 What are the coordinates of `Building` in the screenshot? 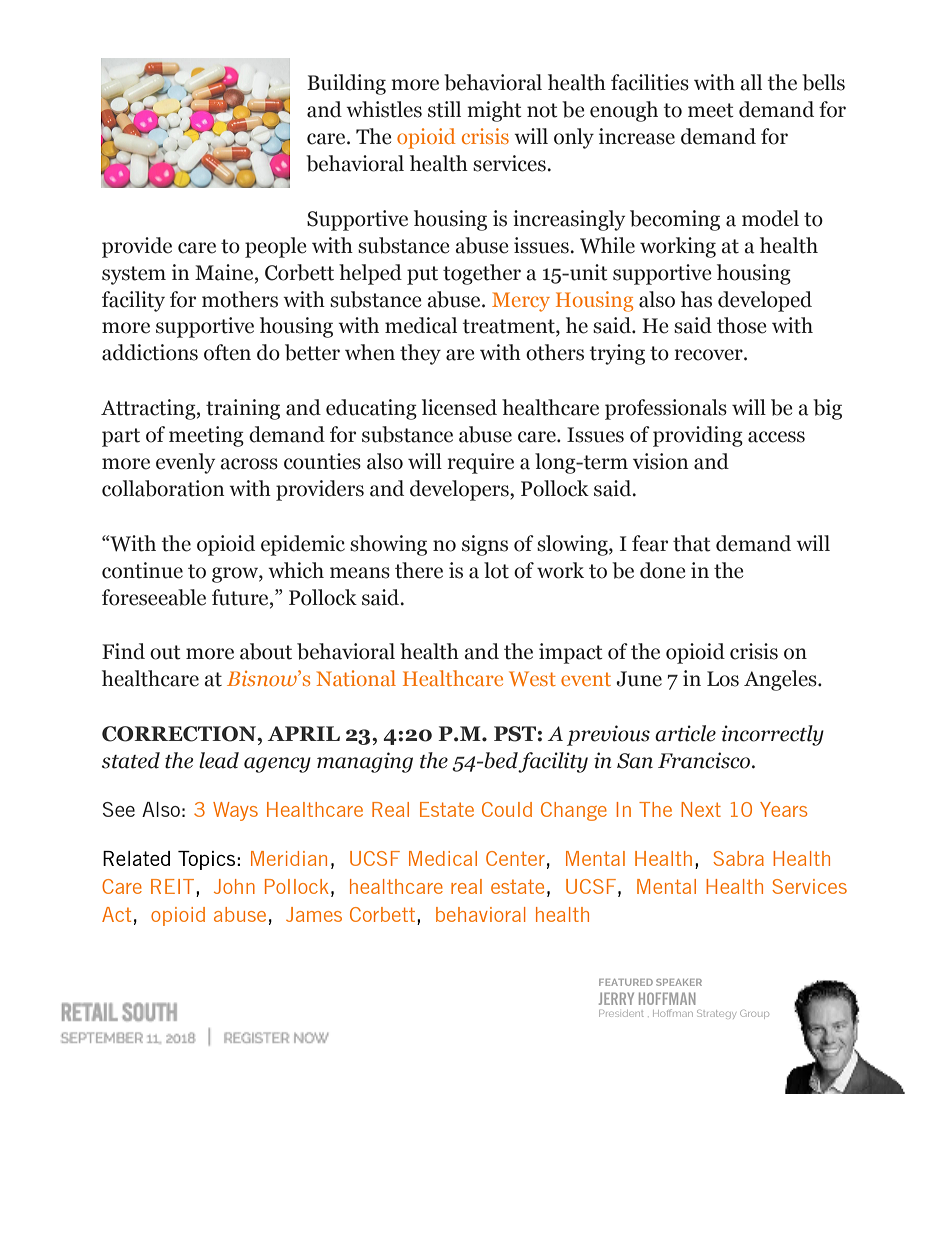 It's located at (346, 84).
